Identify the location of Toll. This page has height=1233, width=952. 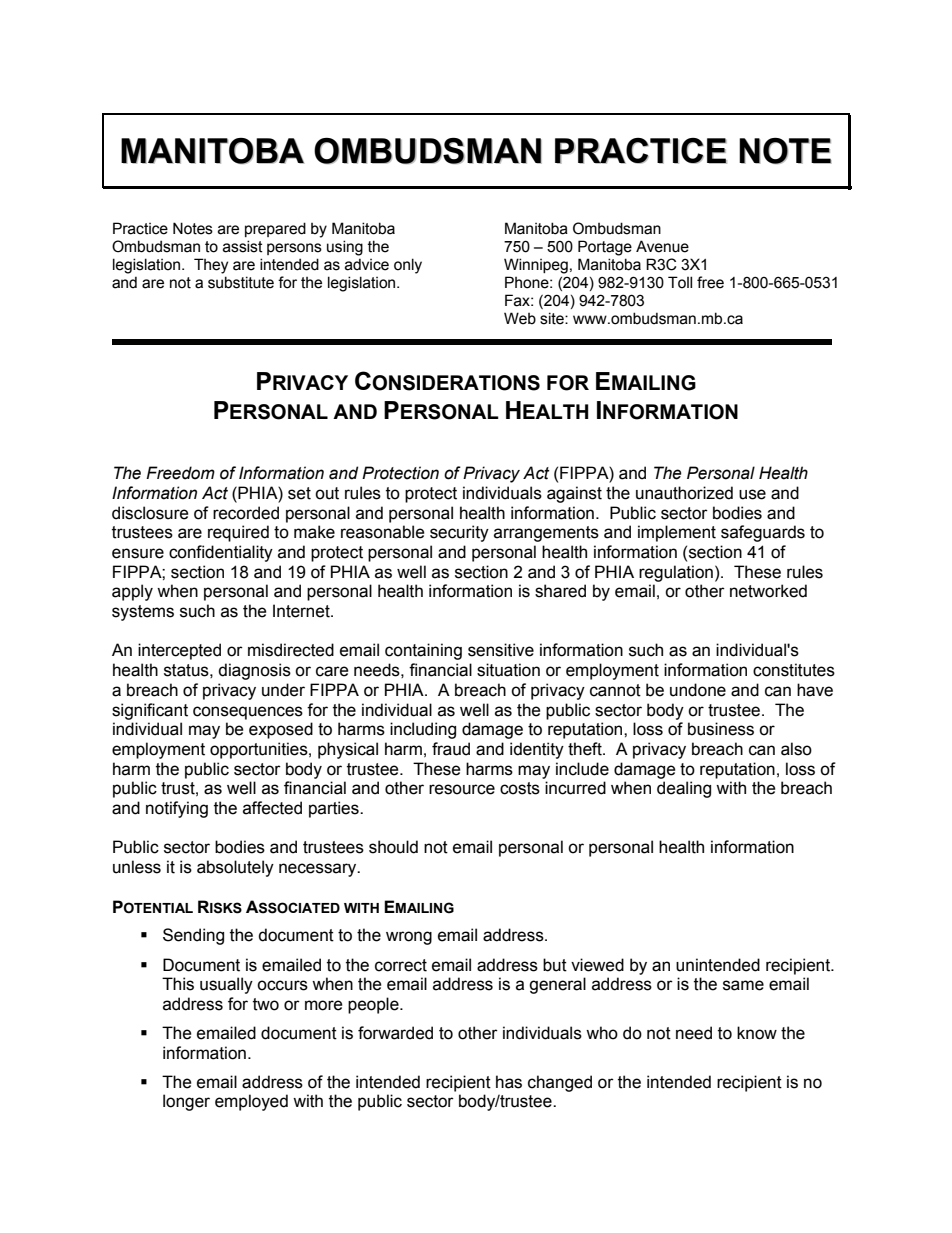
(680, 282).
